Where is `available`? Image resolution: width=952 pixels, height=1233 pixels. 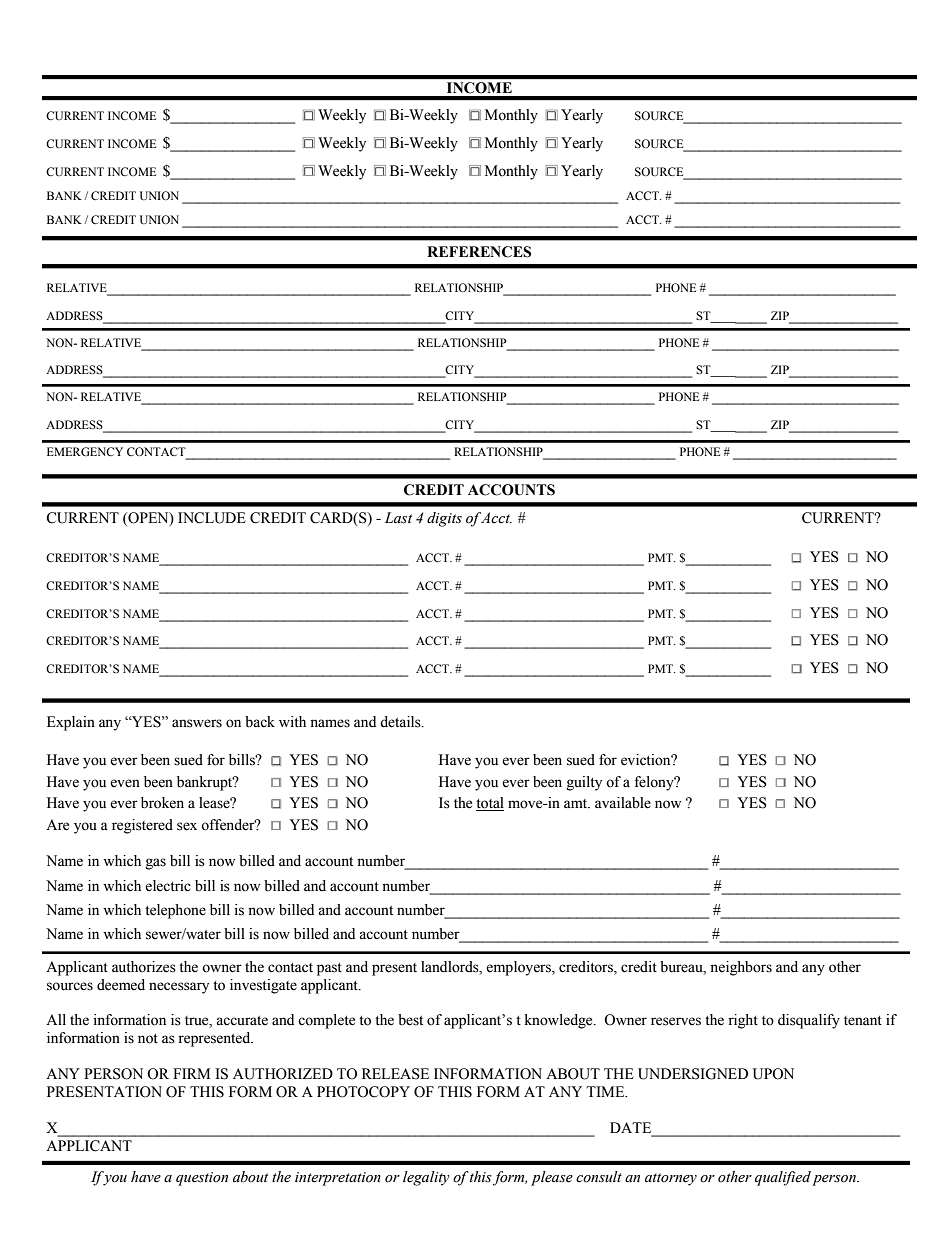 available is located at coordinates (623, 803).
